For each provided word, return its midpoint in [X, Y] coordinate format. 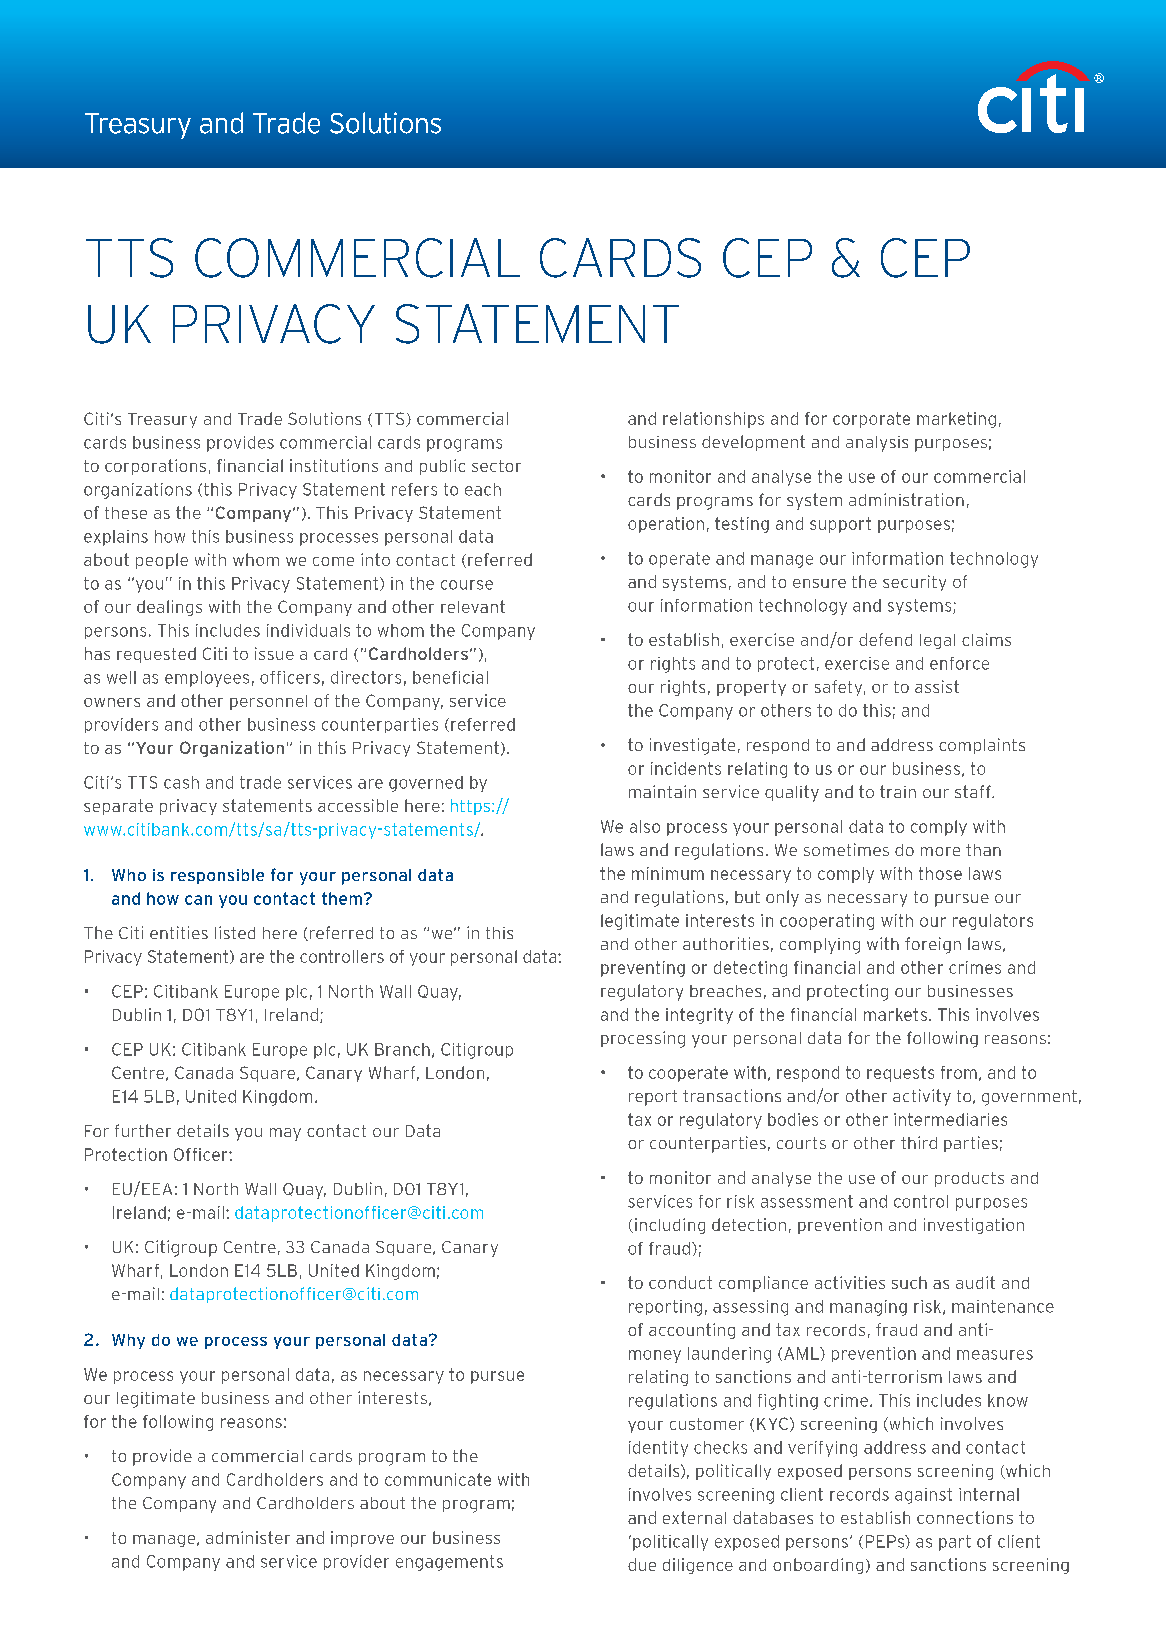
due [642, 1564]
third [919, 1142]
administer [248, 1537]
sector [496, 466]
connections [965, 1517]
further [143, 1130]
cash [181, 782]
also [645, 826]
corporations [155, 467]
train [898, 791]
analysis [877, 444]
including [670, 1226]
